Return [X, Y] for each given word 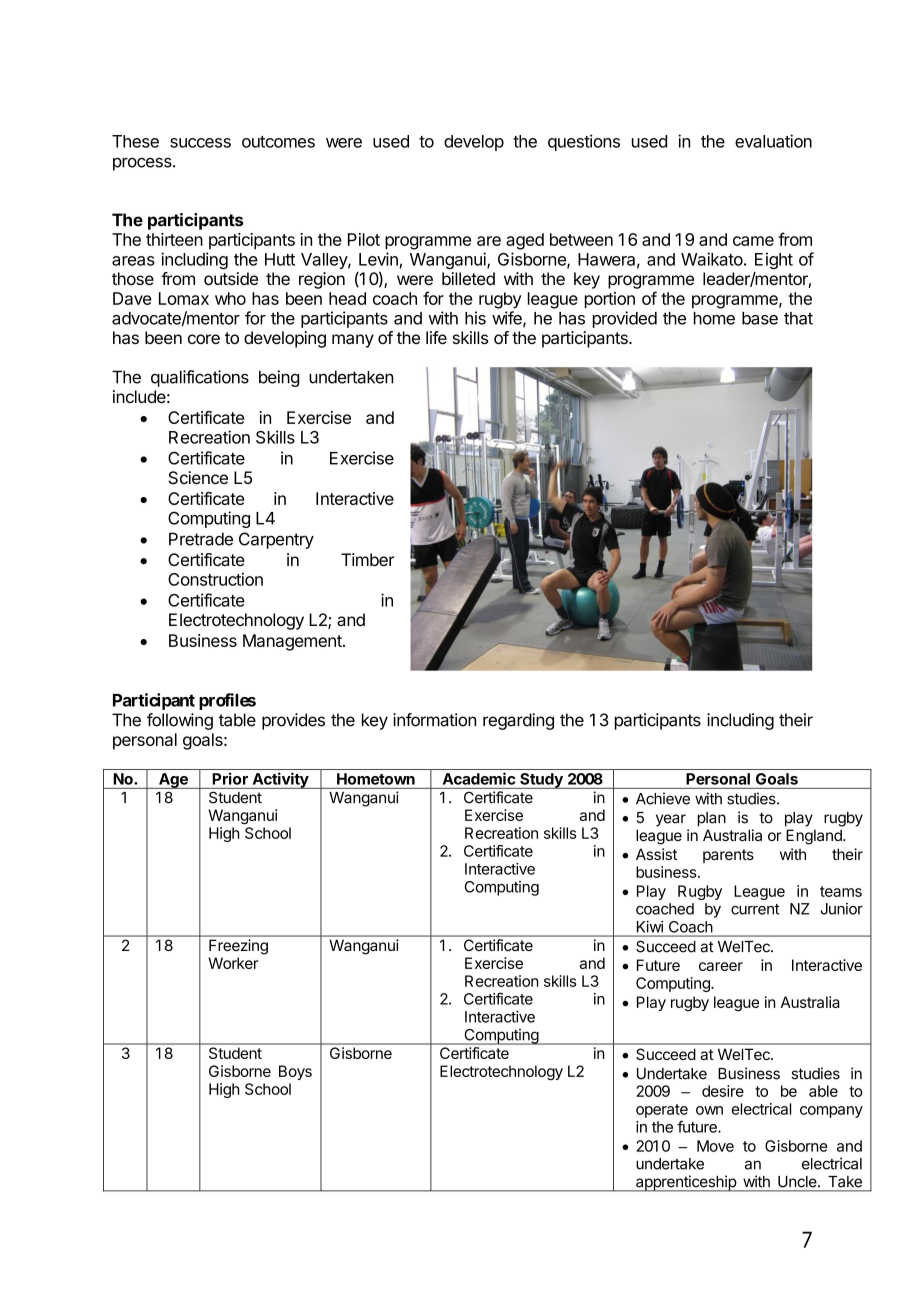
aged [525, 241]
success [200, 143]
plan [712, 819]
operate [662, 1111]
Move [715, 1146]
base [760, 318]
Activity [280, 780]
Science [198, 478]
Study [541, 781]
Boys [295, 1072]
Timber [367, 559]
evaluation [773, 141]
